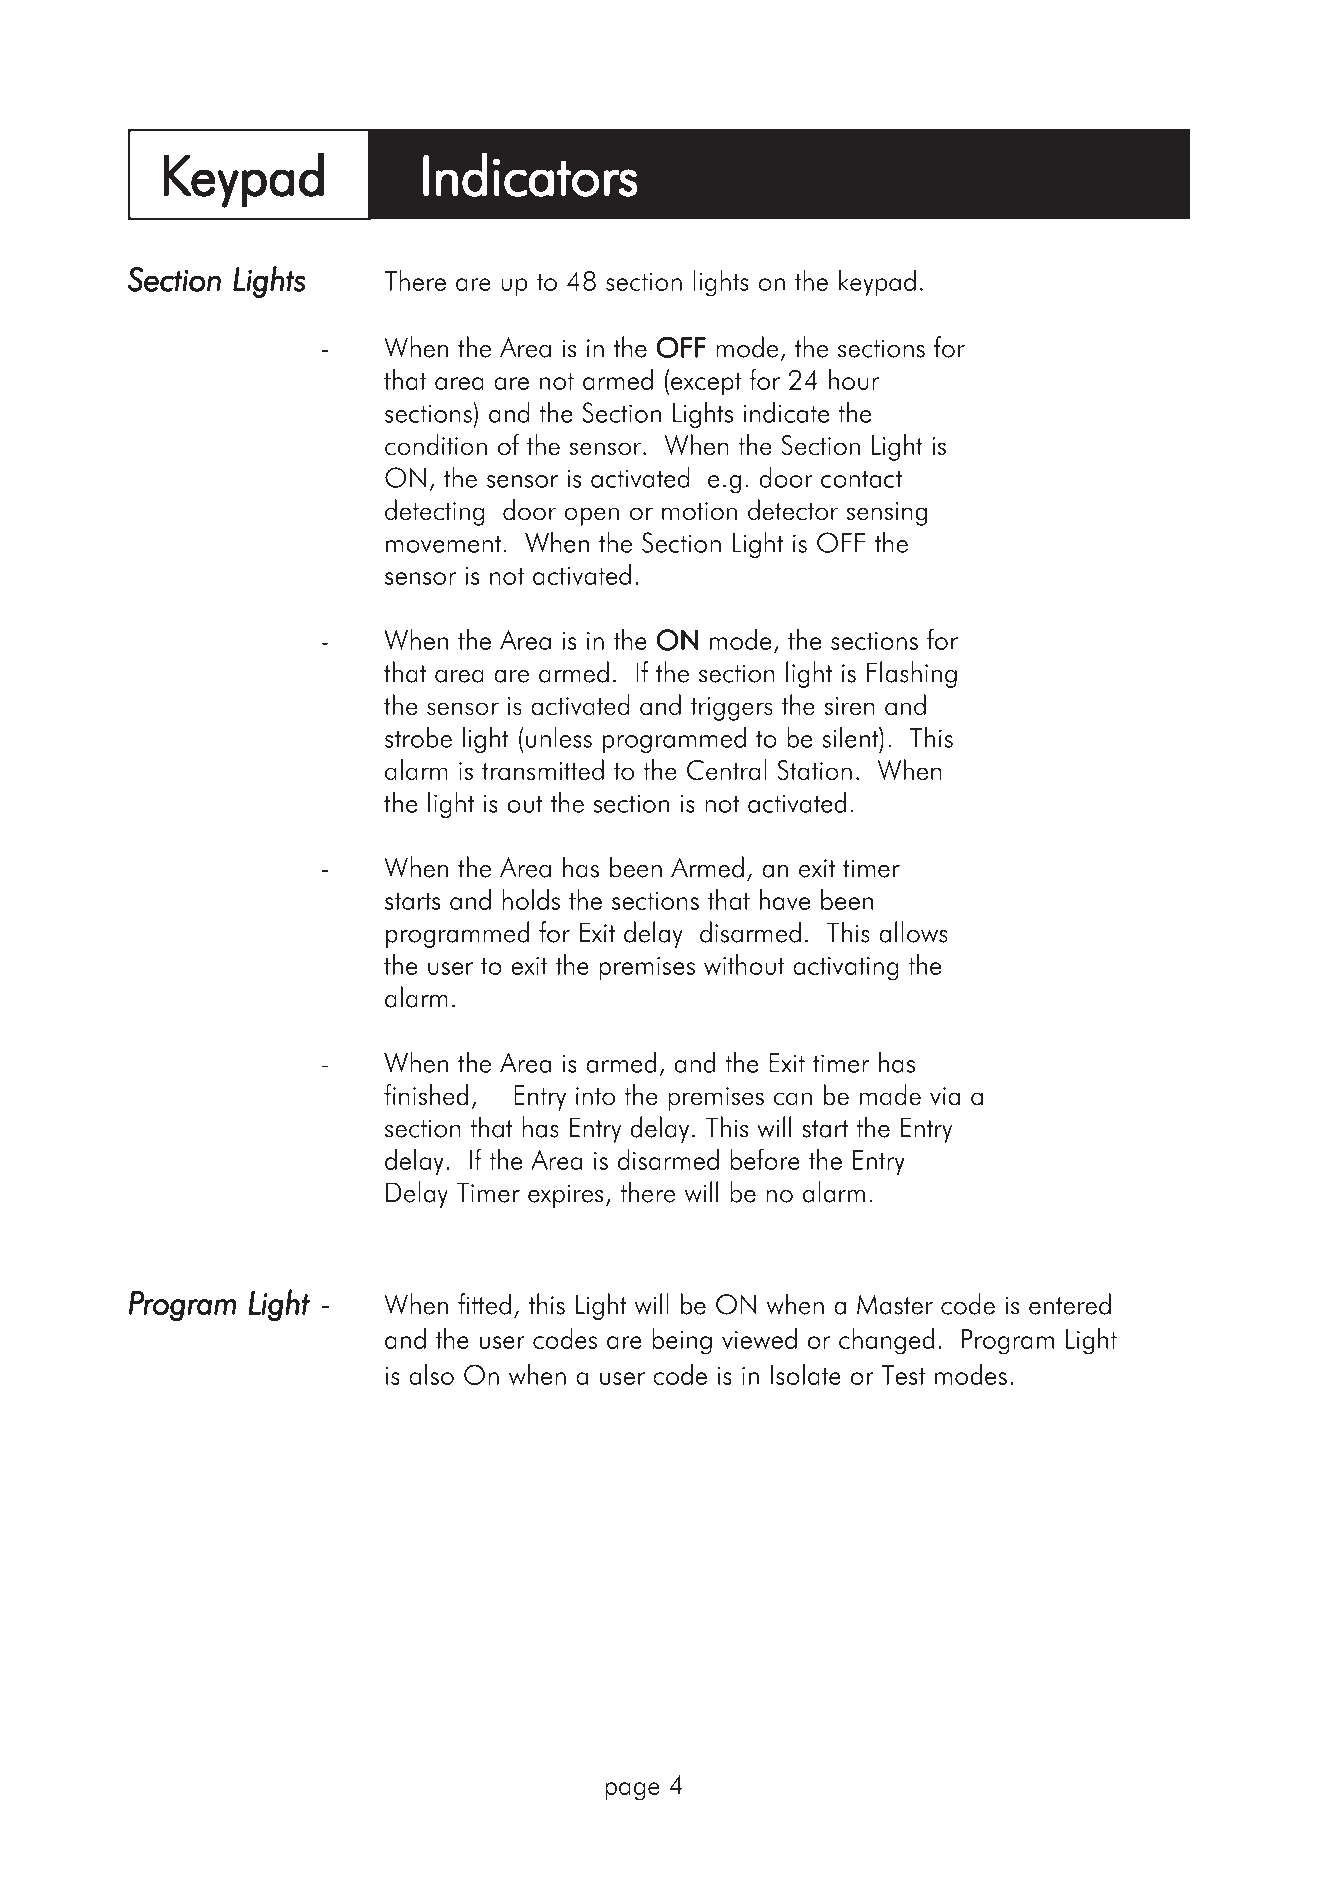 Image resolution: width=1344 pixels, height=1902 pixels. Describe the element at coordinates (945, 1096) in the screenshot. I see `via` at that location.
